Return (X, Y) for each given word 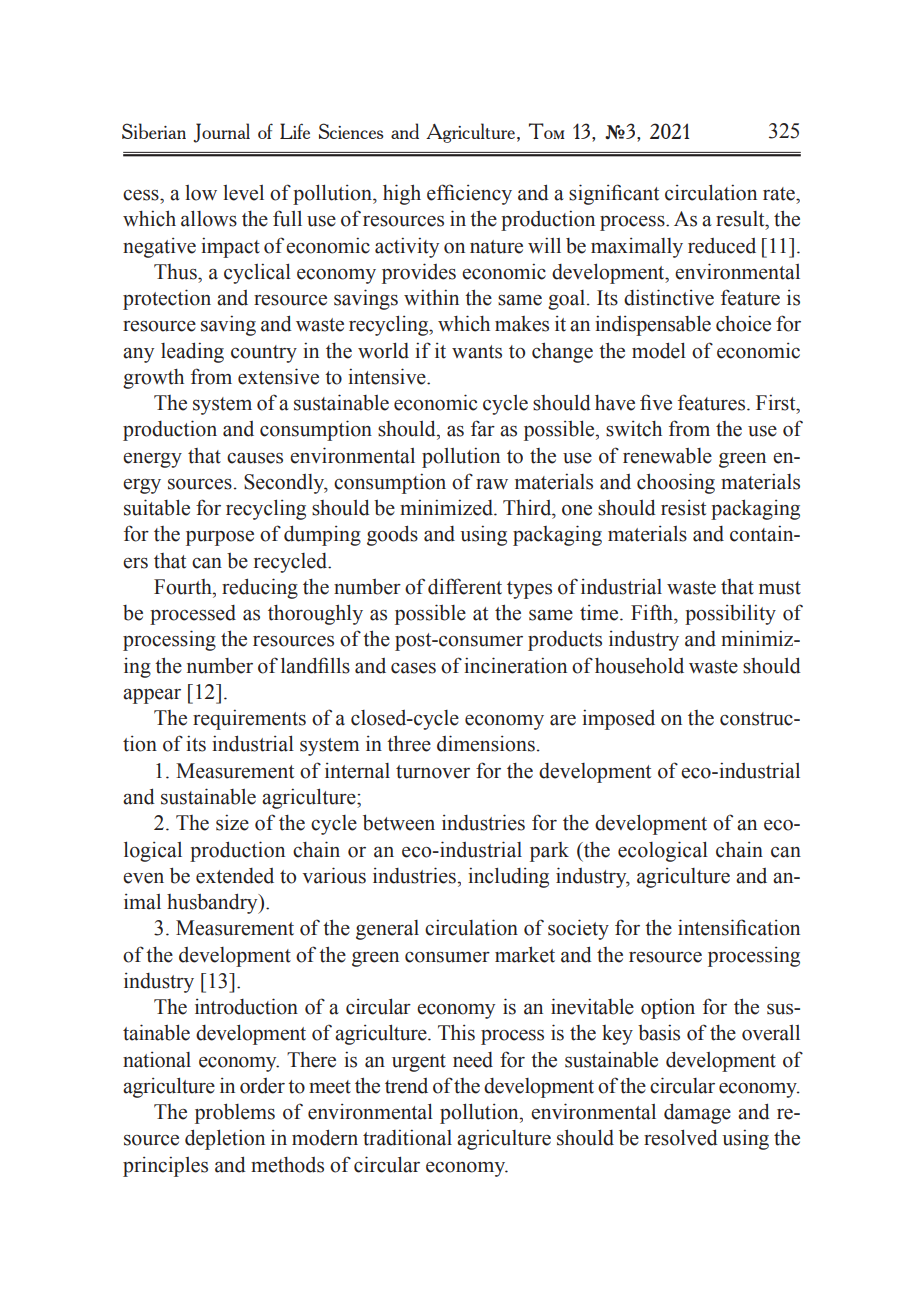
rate (780, 194)
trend (406, 1086)
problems (235, 1113)
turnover (433, 772)
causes (255, 458)
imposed (618, 719)
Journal (221, 133)
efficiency (469, 194)
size (232, 822)
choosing (676, 483)
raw (492, 484)
